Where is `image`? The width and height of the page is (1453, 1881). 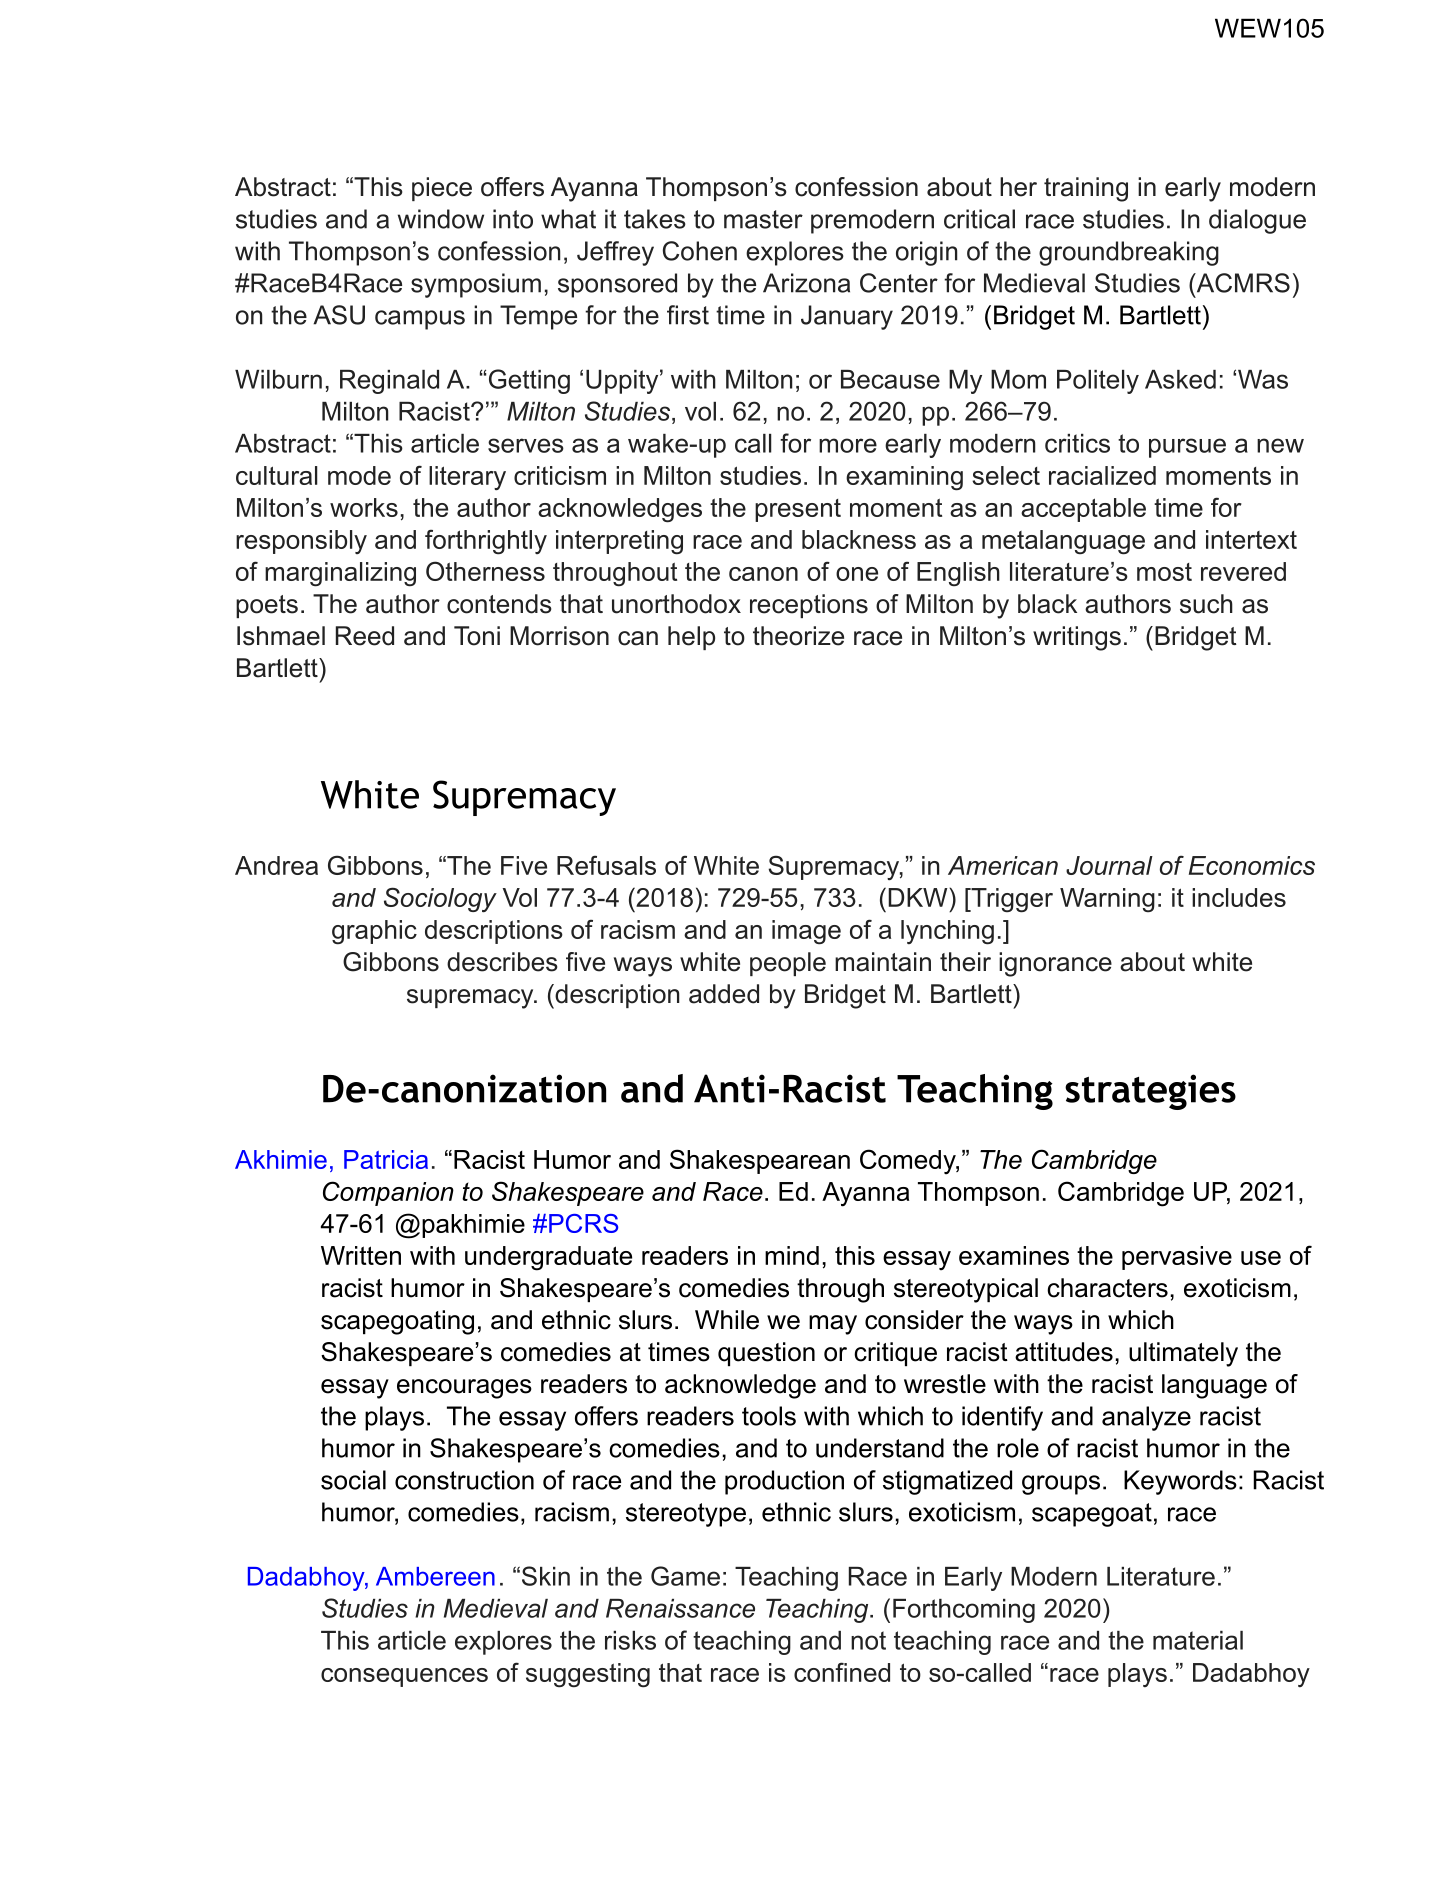
image is located at coordinates (806, 932).
